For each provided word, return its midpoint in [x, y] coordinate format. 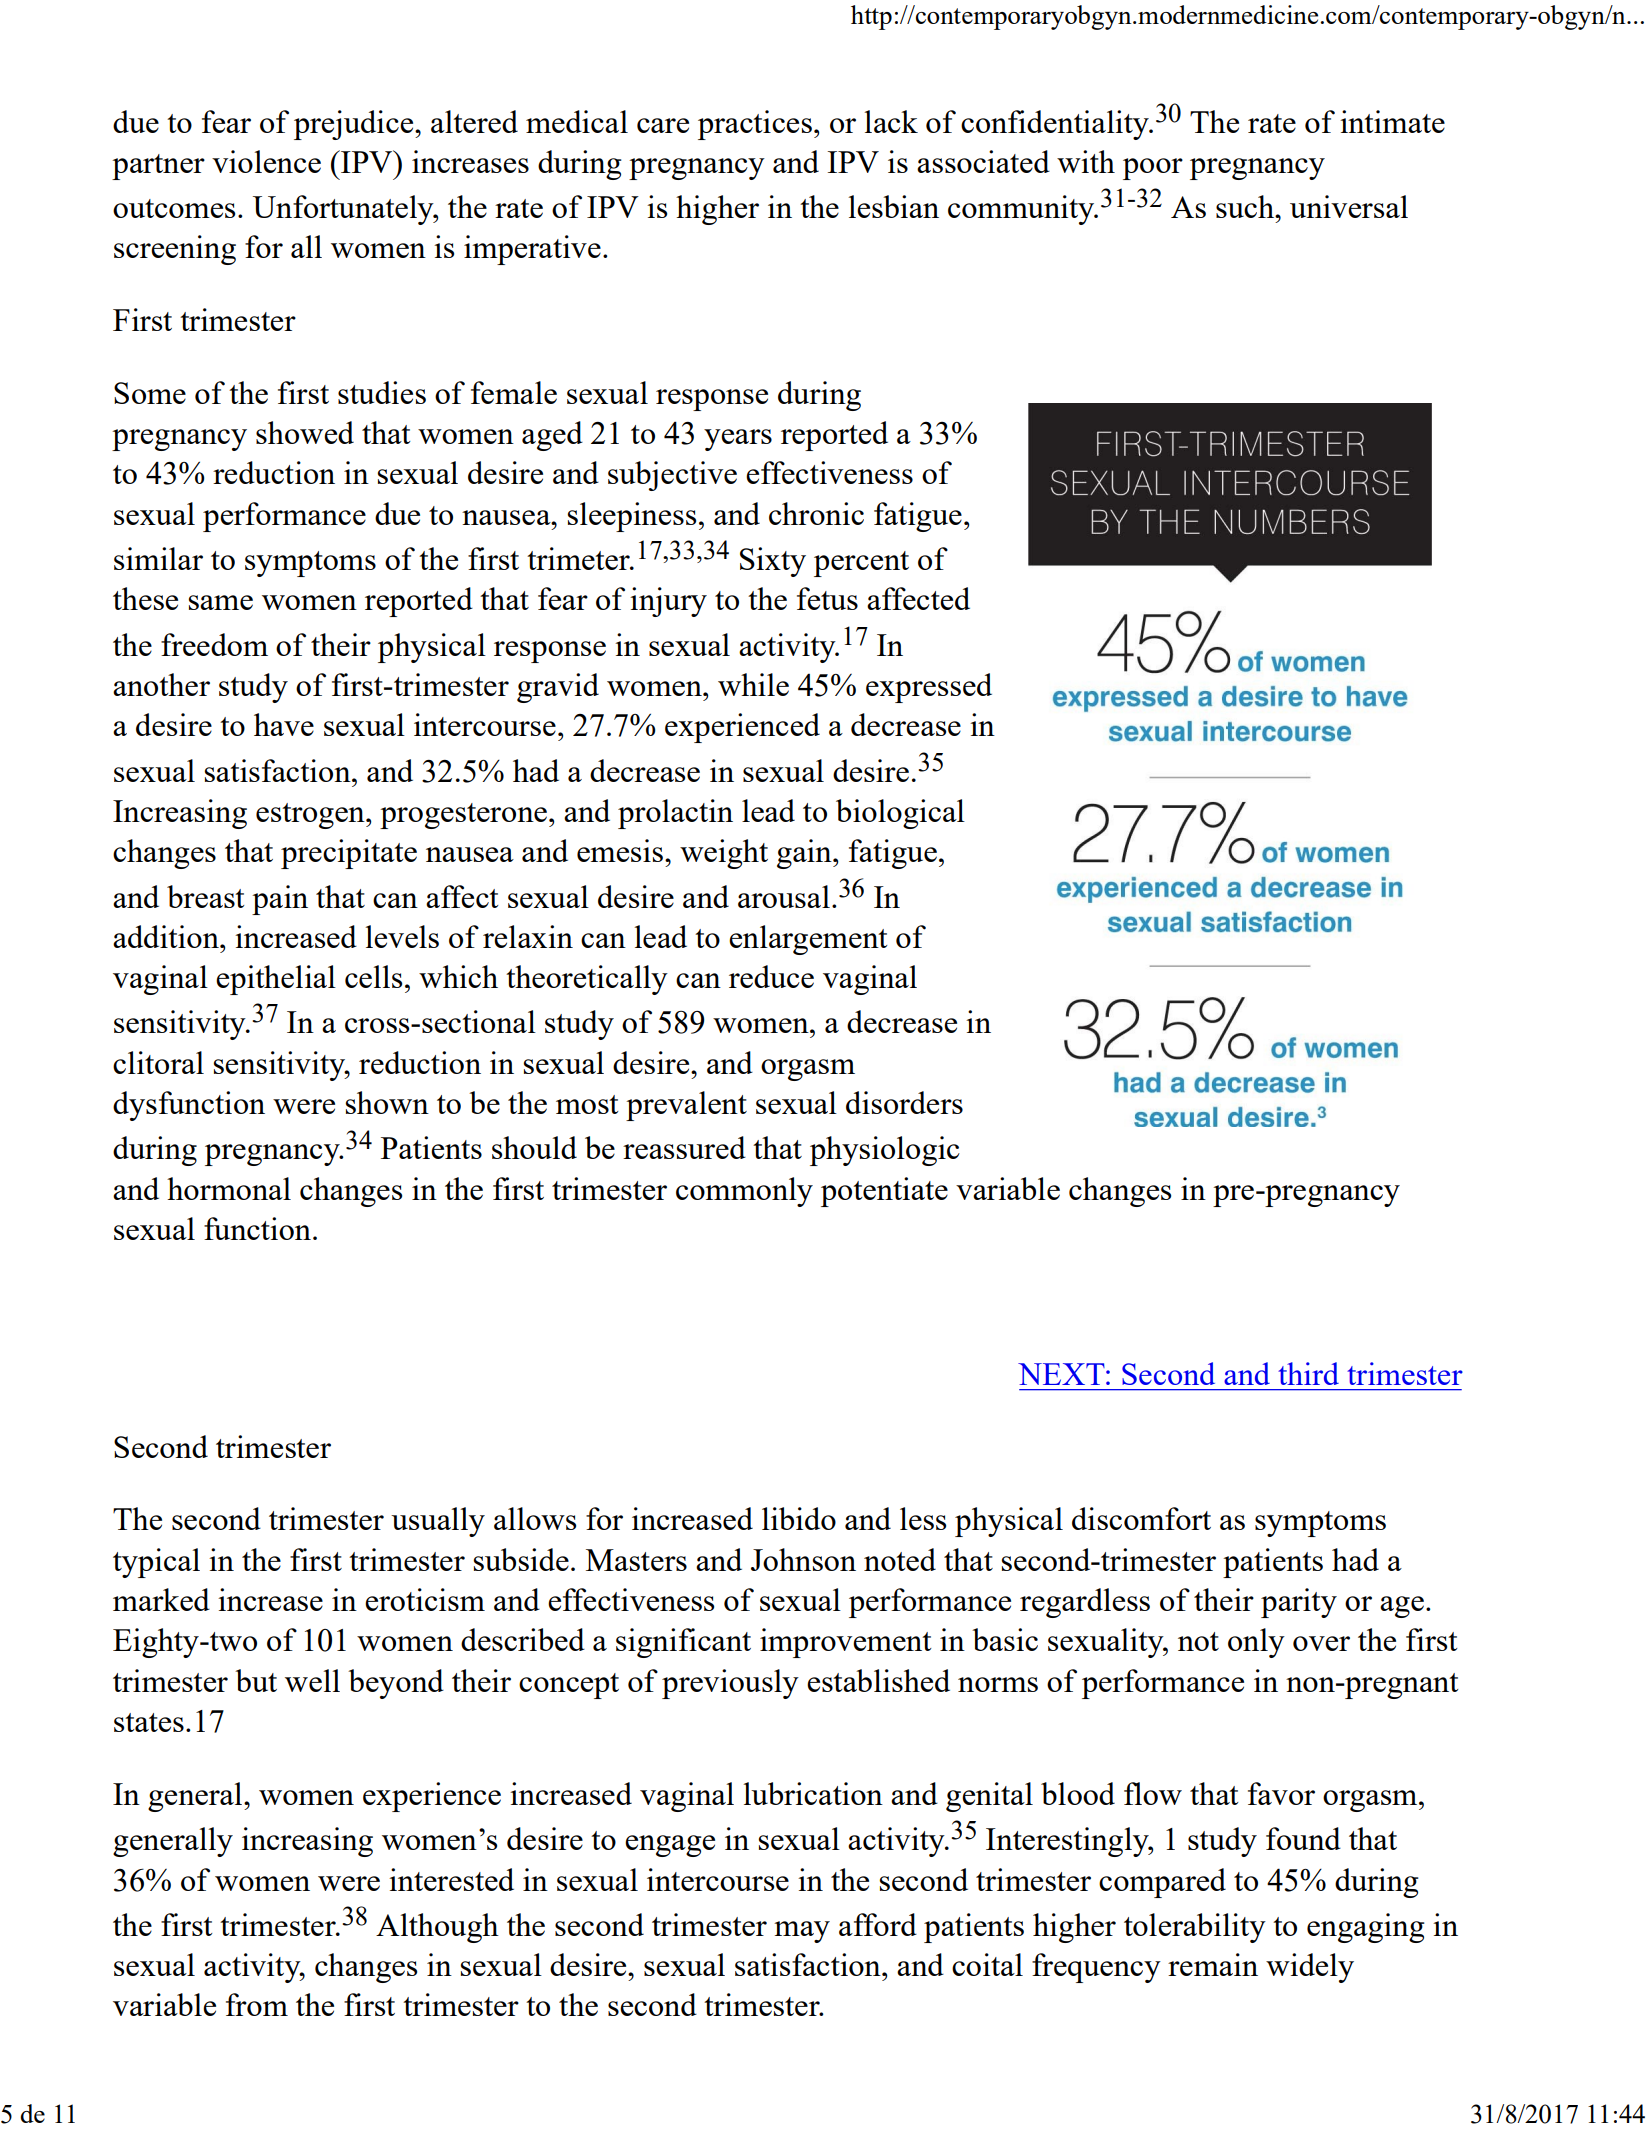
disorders [904, 1102]
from [257, 2004]
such [1246, 206]
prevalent [686, 1106]
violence [266, 161]
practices [755, 125]
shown [387, 1102]
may [802, 1932]
